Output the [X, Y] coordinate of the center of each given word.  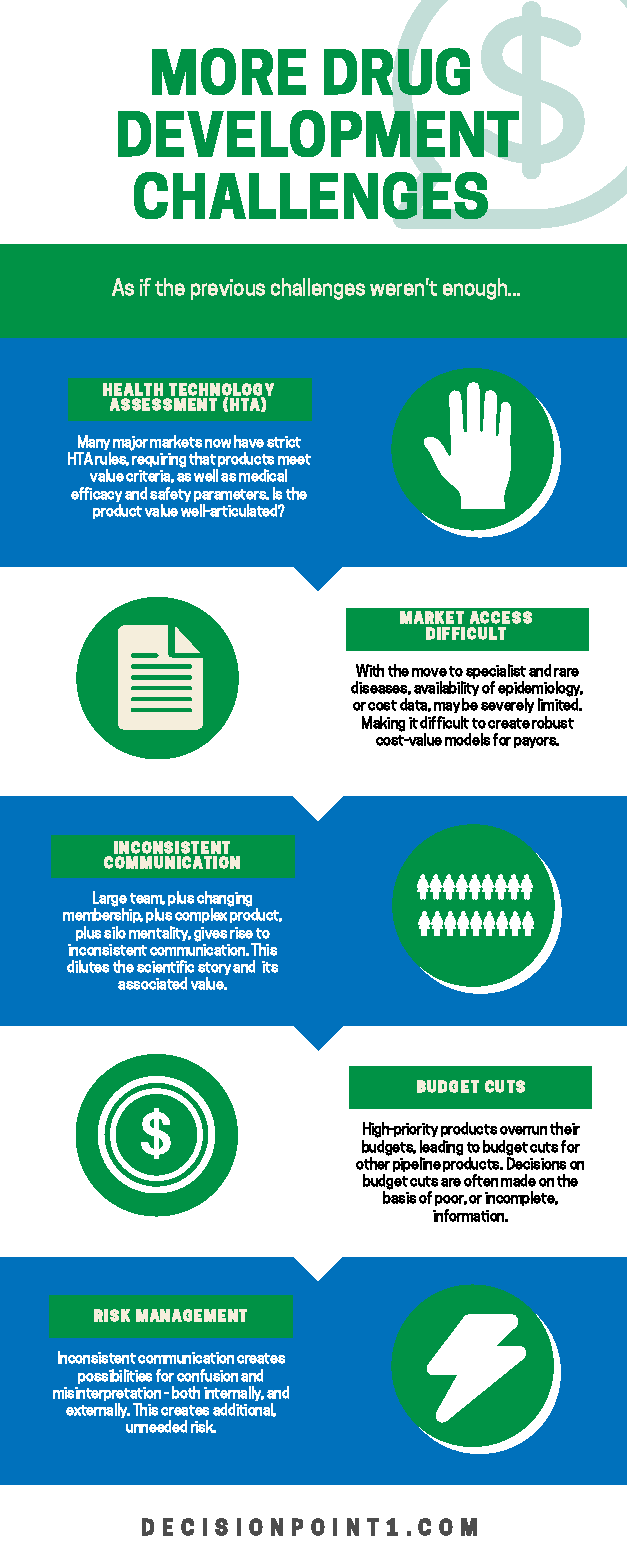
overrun [523, 1130]
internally [234, 1395]
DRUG [397, 71]
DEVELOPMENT [318, 133]
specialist [496, 673]
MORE [229, 71]
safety [170, 494]
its [270, 967]
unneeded [156, 1426]
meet [294, 459]
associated [152, 983]
